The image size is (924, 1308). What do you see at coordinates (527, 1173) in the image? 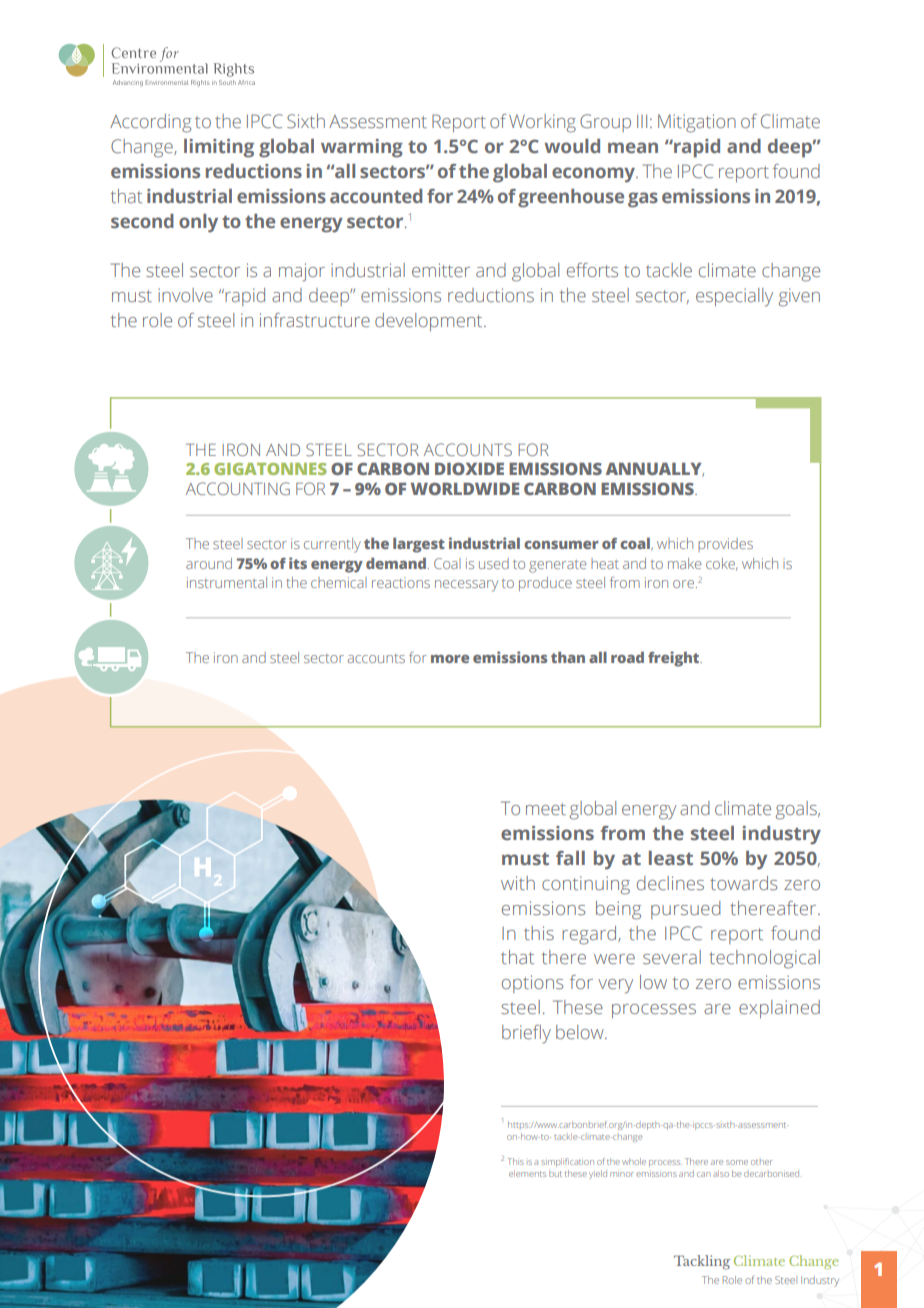
I see `elements` at bounding box center [527, 1173].
